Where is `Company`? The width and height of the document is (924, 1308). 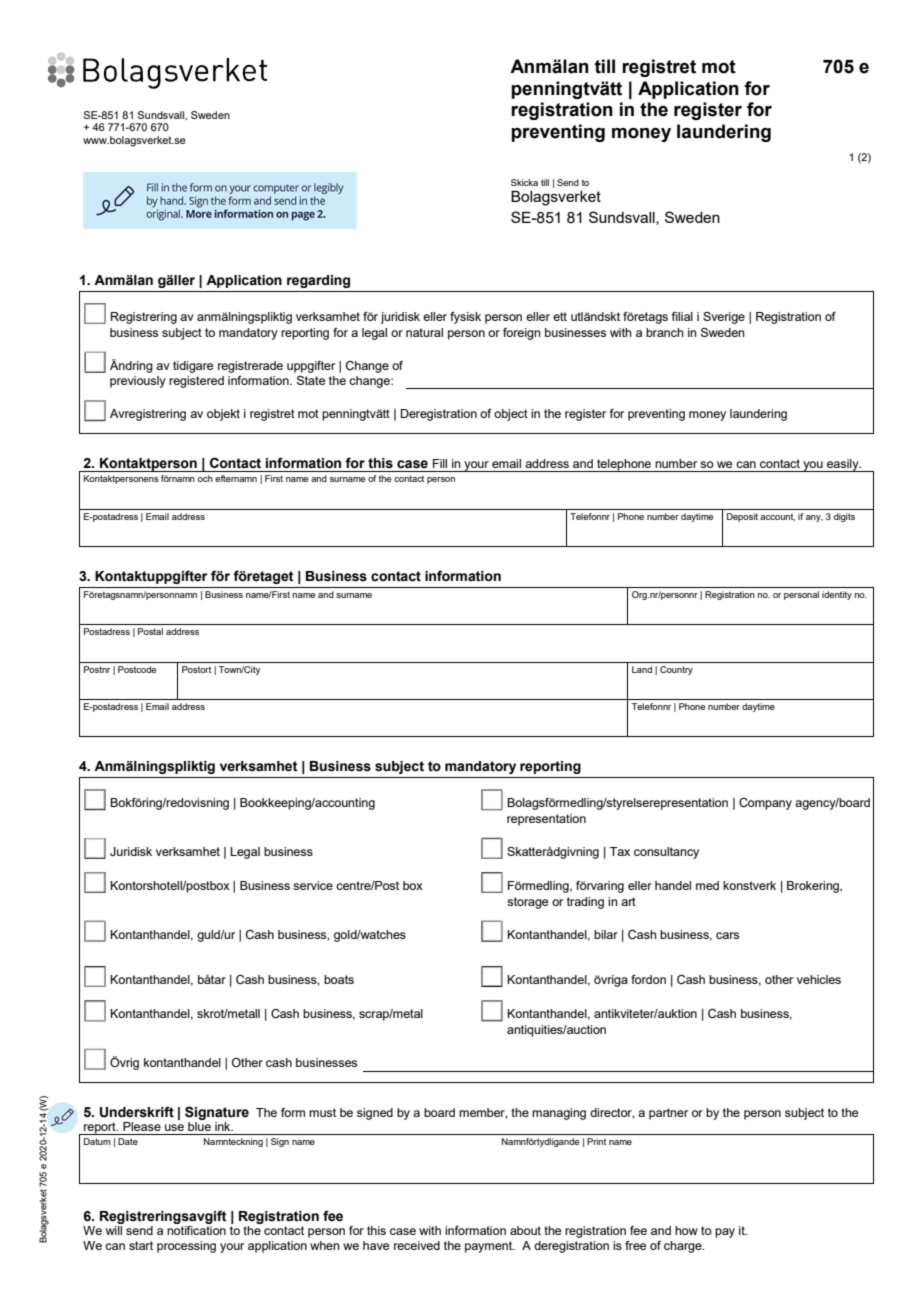
Company is located at coordinates (765, 804).
